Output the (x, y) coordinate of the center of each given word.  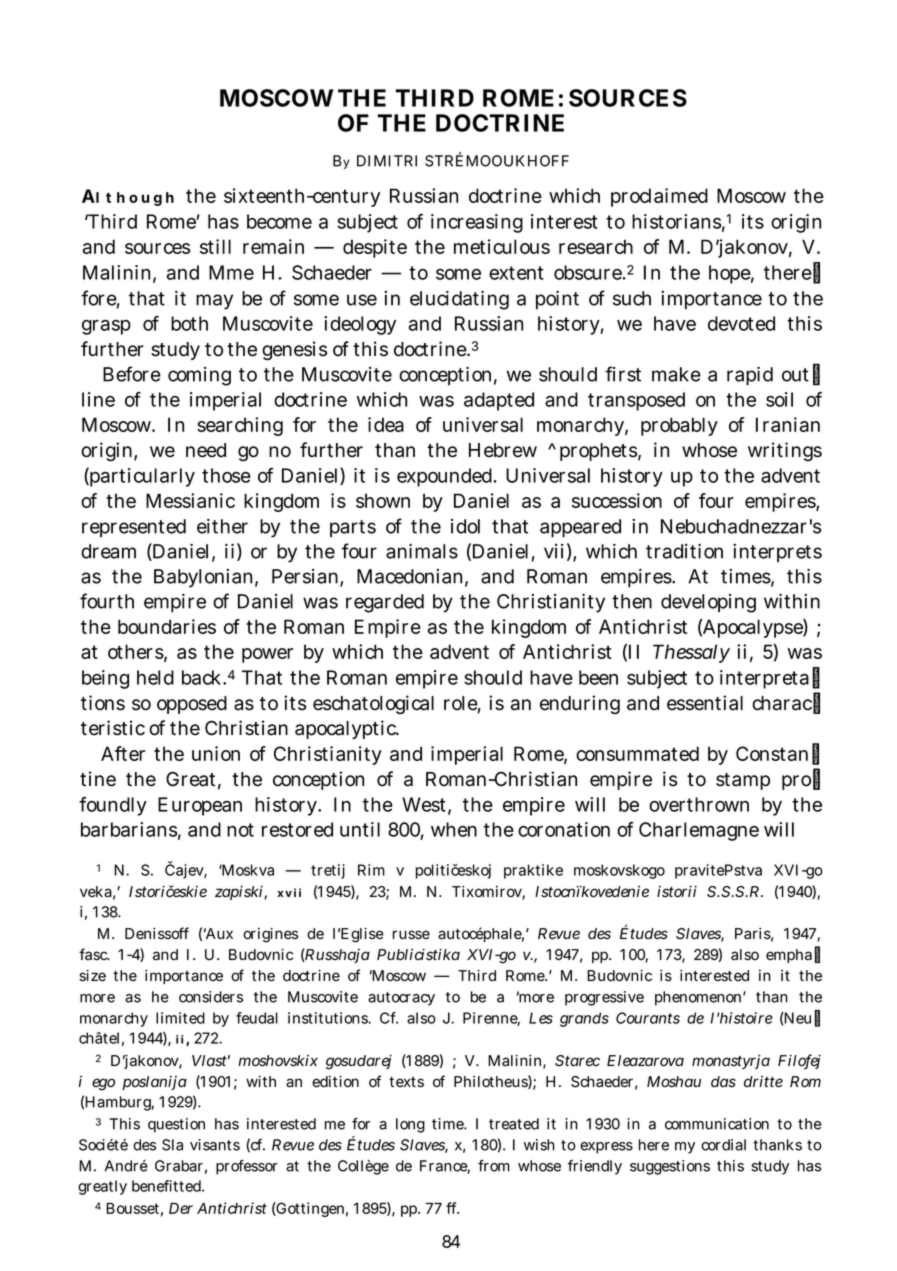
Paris (754, 935)
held (155, 677)
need (206, 450)
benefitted (168, 1186)
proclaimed (659, 197)
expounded (447, 477)
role (462, 704)
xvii (289, 892)
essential (705, 703)
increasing (477, 223)
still (215, 246)
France (445, 1167)
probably (679, 426)
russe (411, 935)
